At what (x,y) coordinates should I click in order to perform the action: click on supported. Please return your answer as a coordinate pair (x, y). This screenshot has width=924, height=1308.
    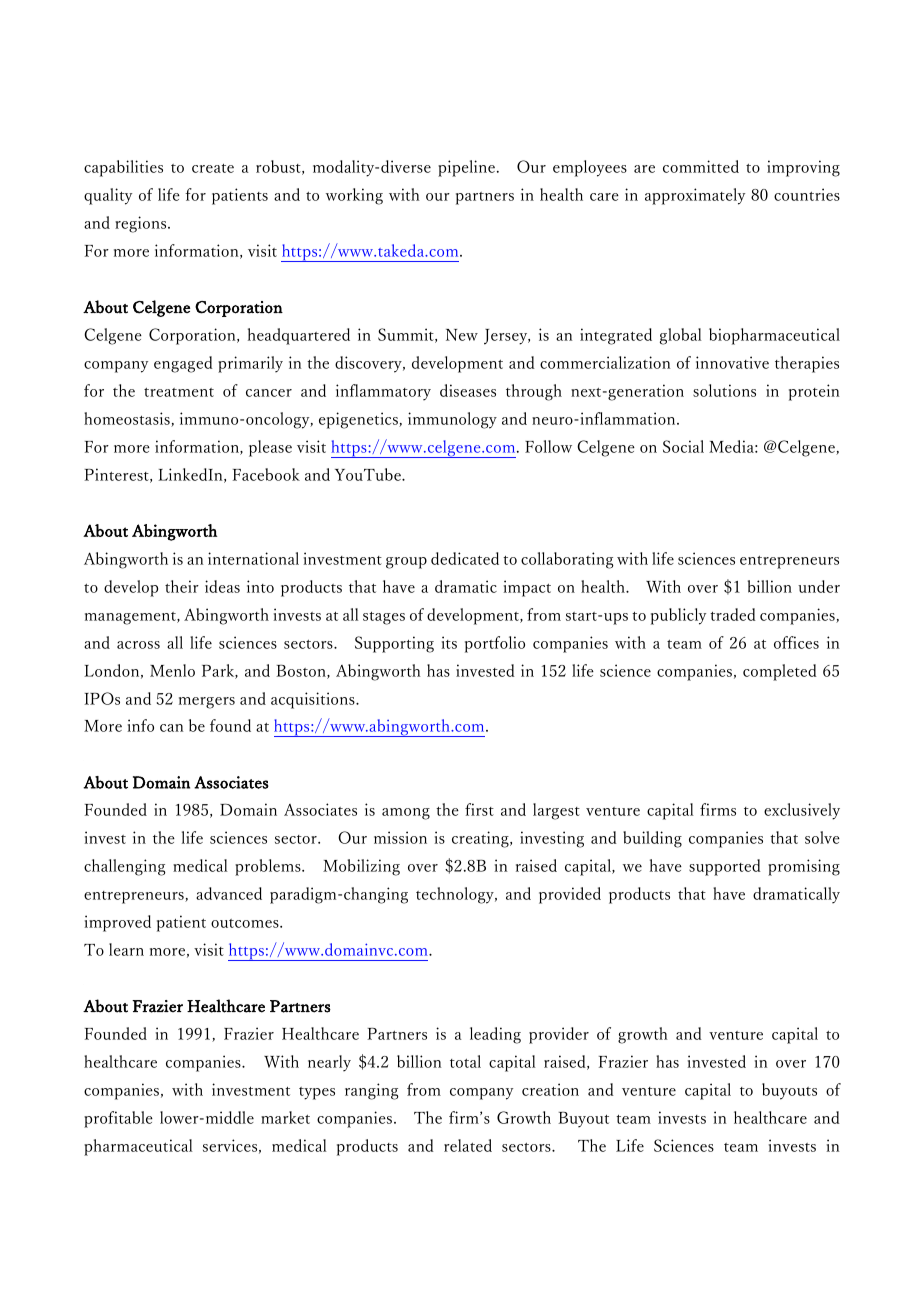
    Looking at the image, I should click on (725, 867).
